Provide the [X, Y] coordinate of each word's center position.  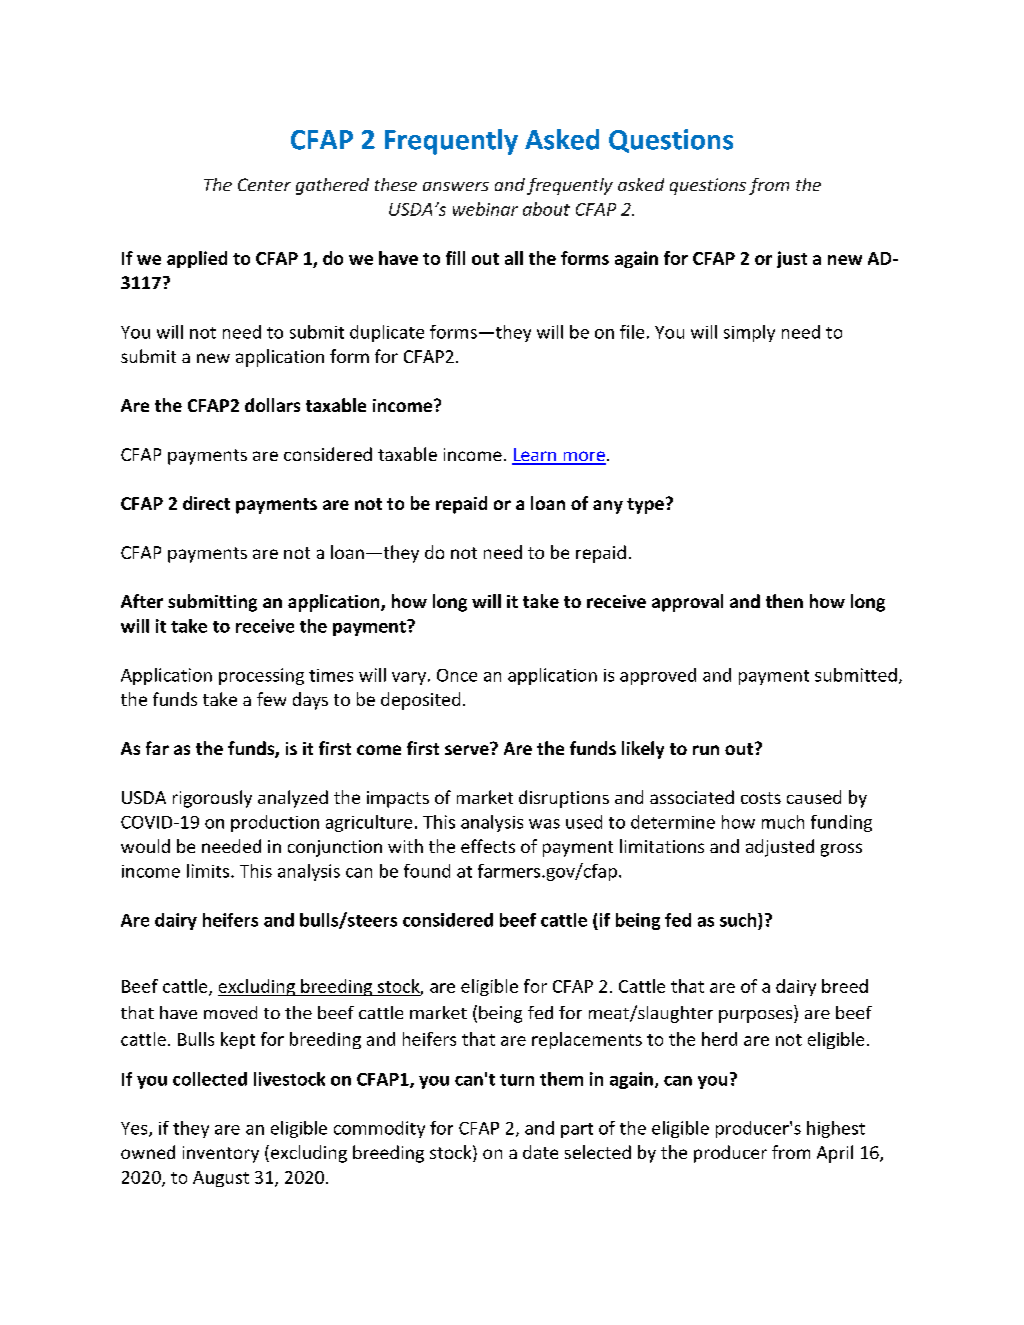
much [783, 822]
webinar [485, 209]
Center [264, 184]
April [835, 1154]
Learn [535, 456]
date [540, 1152]
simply [749, 333]
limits [209, 871]
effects [488, 846]
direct [206, 503]
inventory [221, 1154]
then [784, 601]
